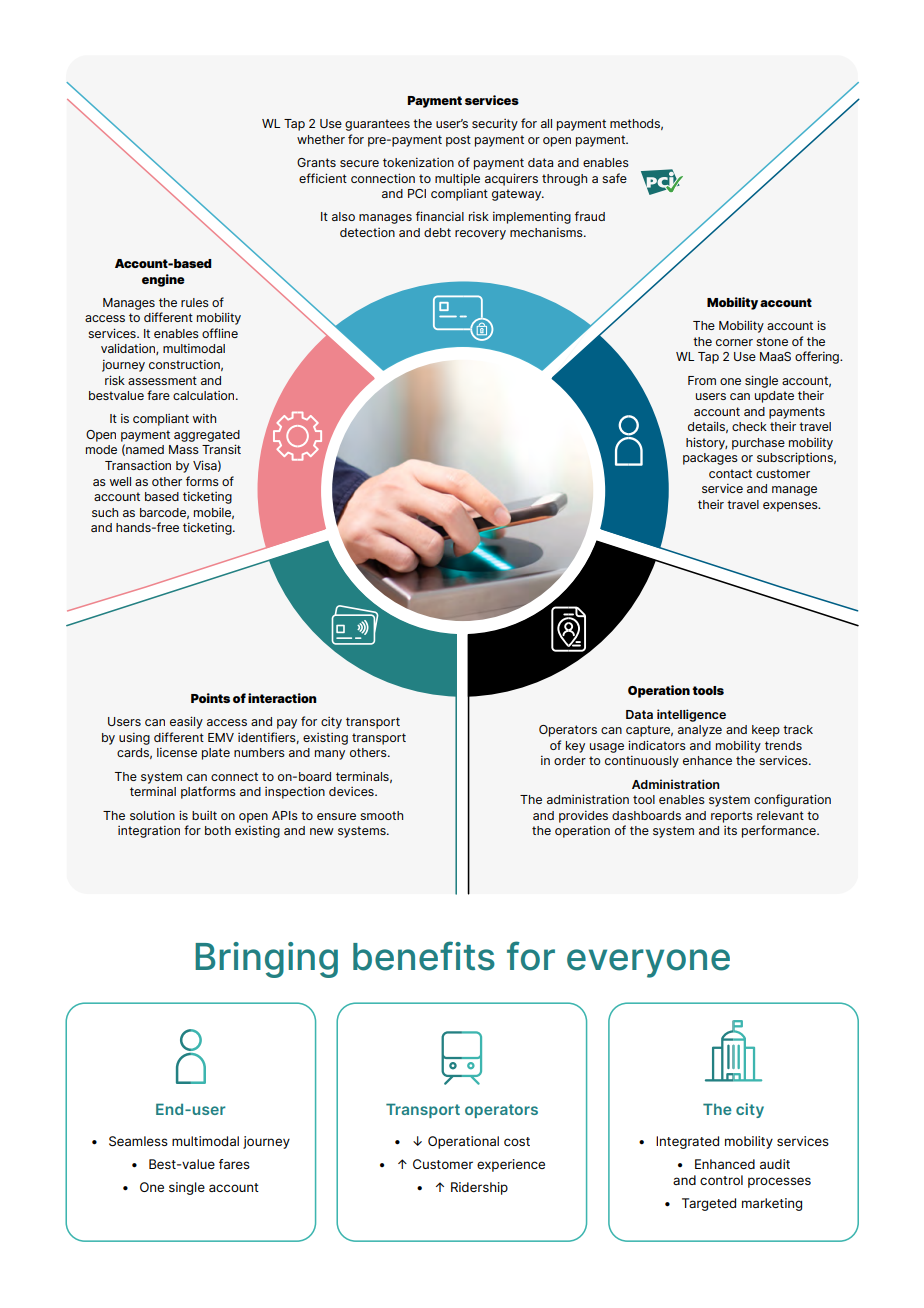  Describe the element at coordinates (210, 698) in the screenshot. I see `Points` at that location.
